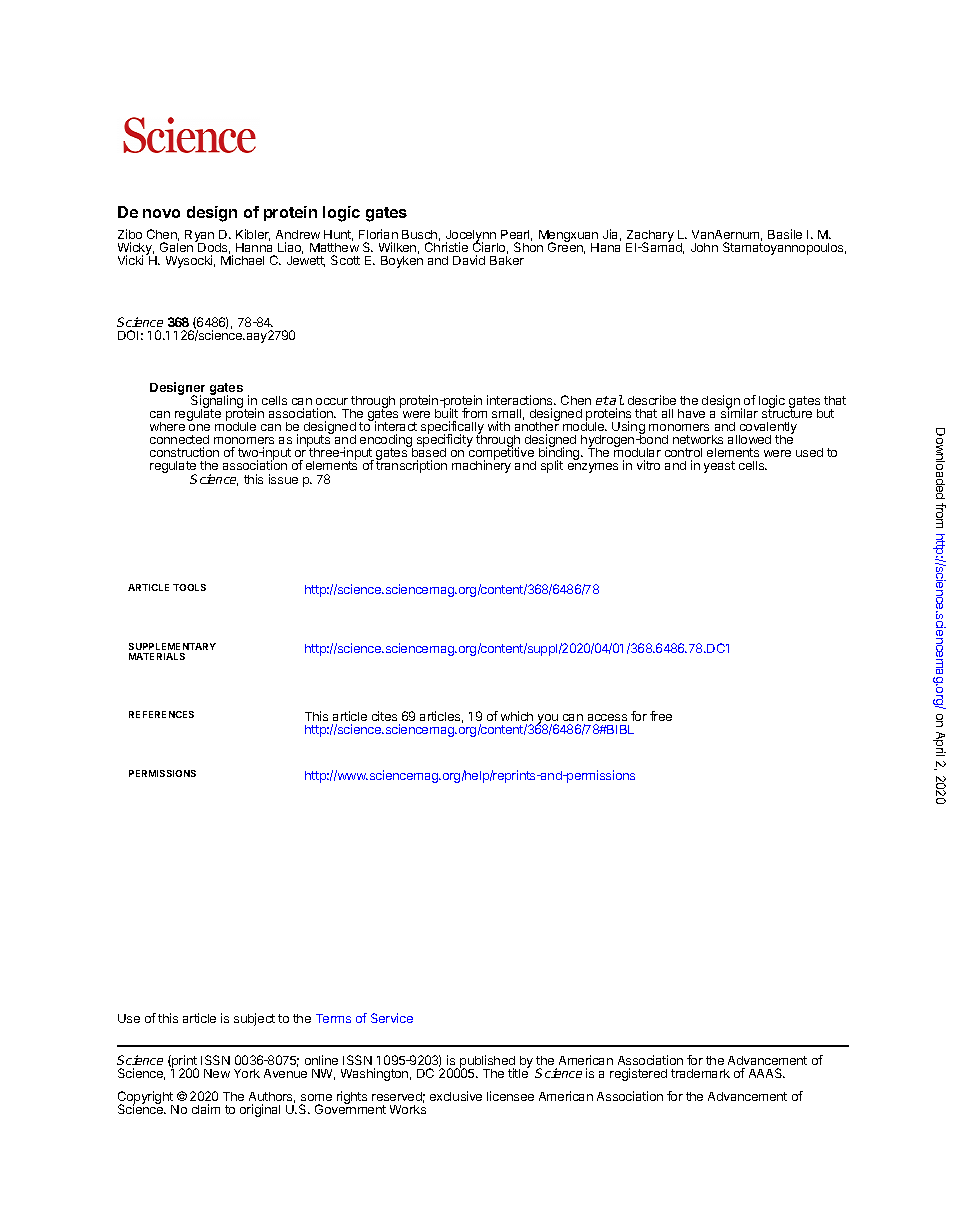 This document has height=1232, width=966. I want to click on Ryan, so click(199, 237).
